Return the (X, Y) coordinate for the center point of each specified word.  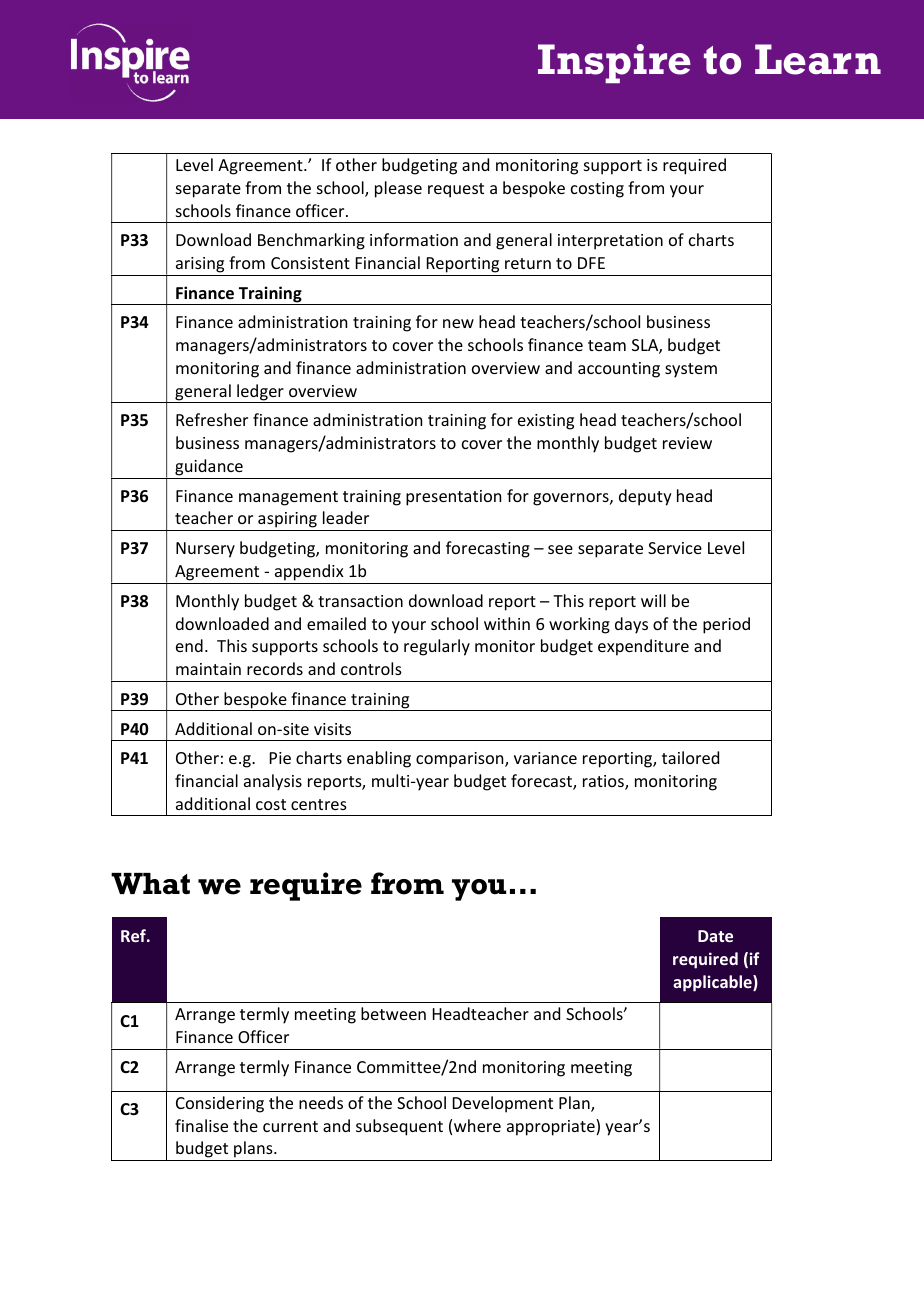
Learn (818, 59)
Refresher (212, 419)
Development (503, 1104)
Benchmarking (311, 241)
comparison (461, 760)
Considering (220, 1104)
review (687, 443)
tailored (690, 757)
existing (546, 422)
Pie (280, 758)
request (456, 190)
